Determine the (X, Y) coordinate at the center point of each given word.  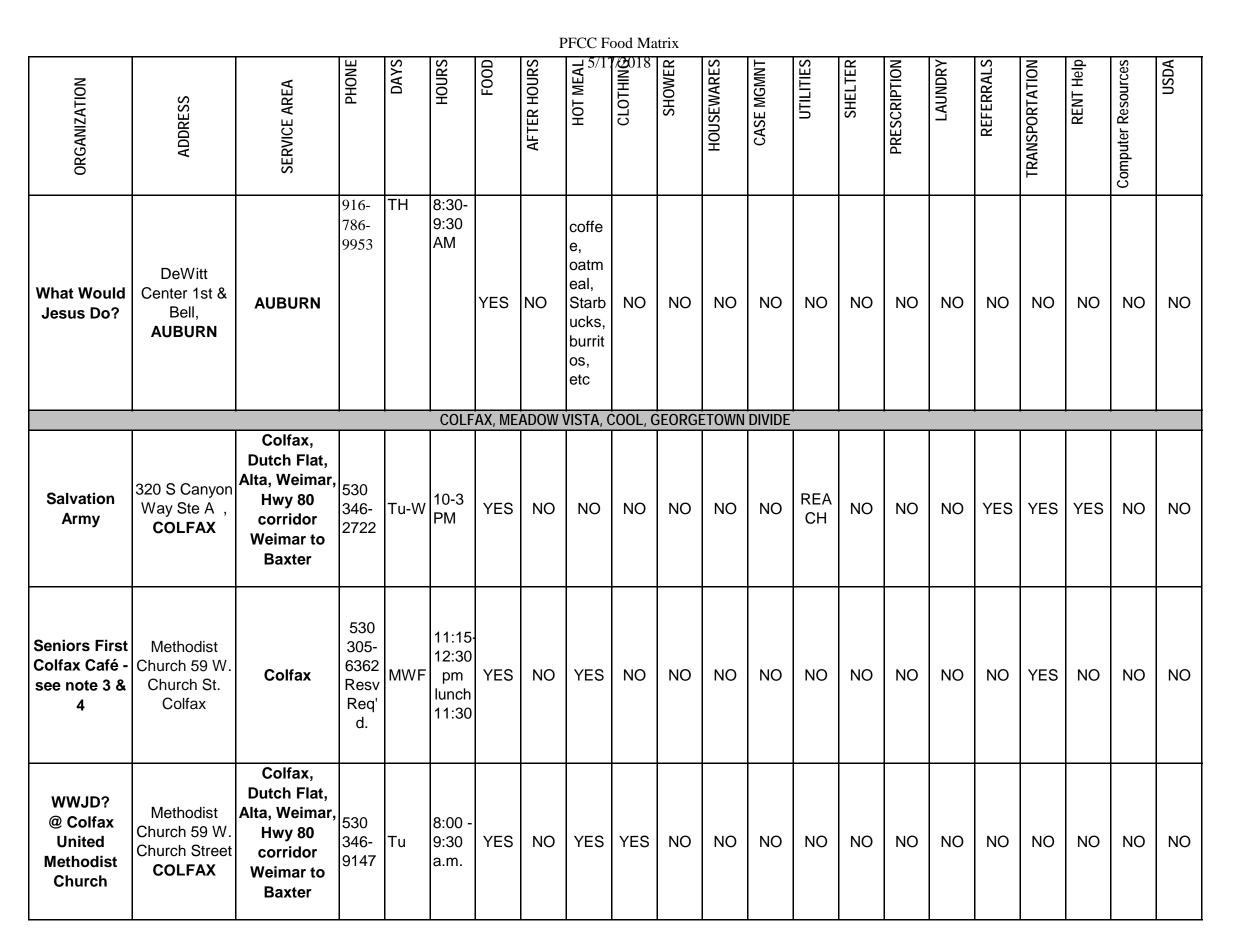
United (80, 841)
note (82, 685)
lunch (453, 694)
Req (362, 705)
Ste (188, 508)
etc (579, 379)
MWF (407, 675)
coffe (586, 226)
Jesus (63, 313)
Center (164, 293)
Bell (182, 312)
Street (211, 850)
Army (80, 520)
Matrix (658, 42)
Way (157, 509)
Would (101, 293)
